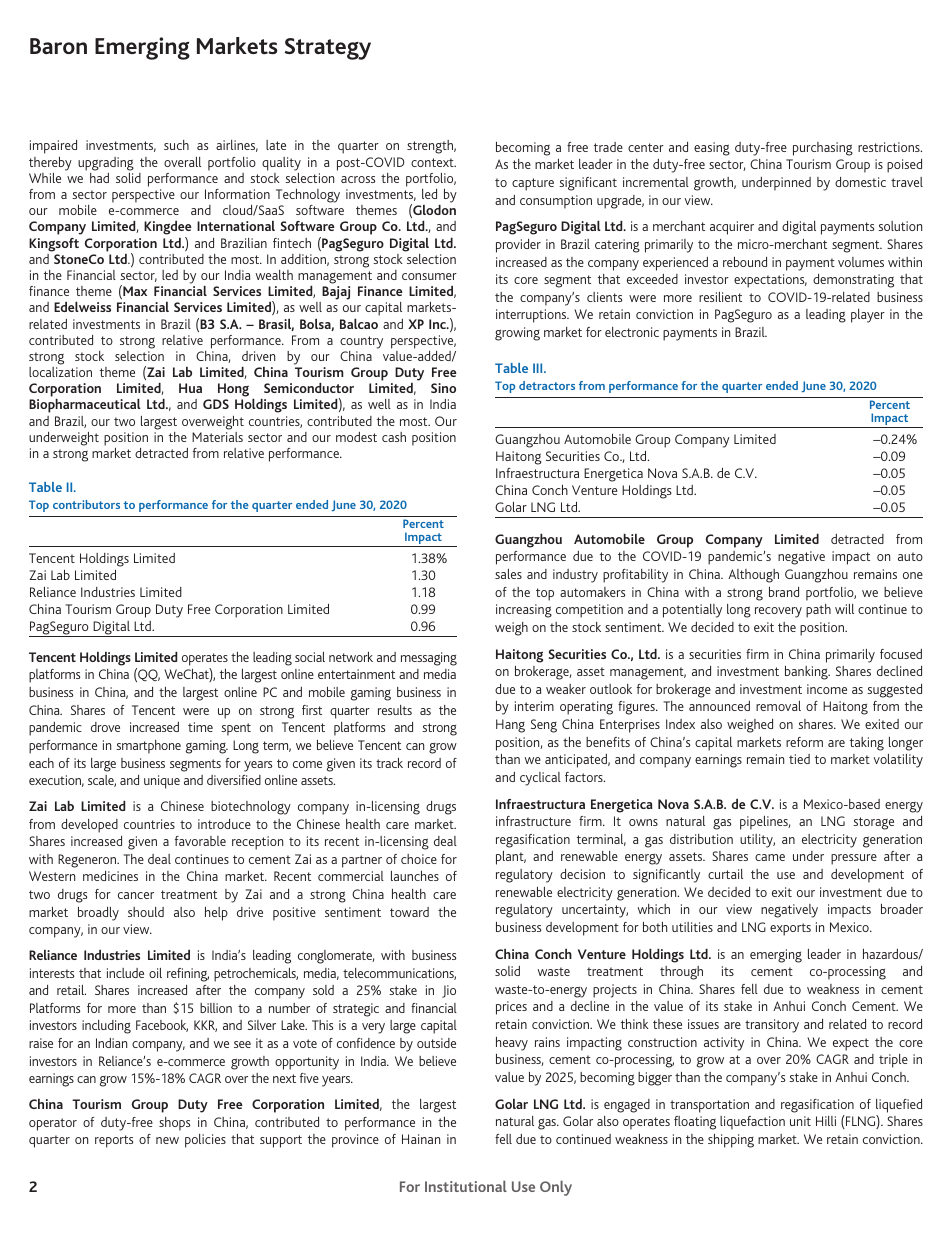  Describe the element at coordinates (114, 1141) in the document. I see `reports` at that location.
